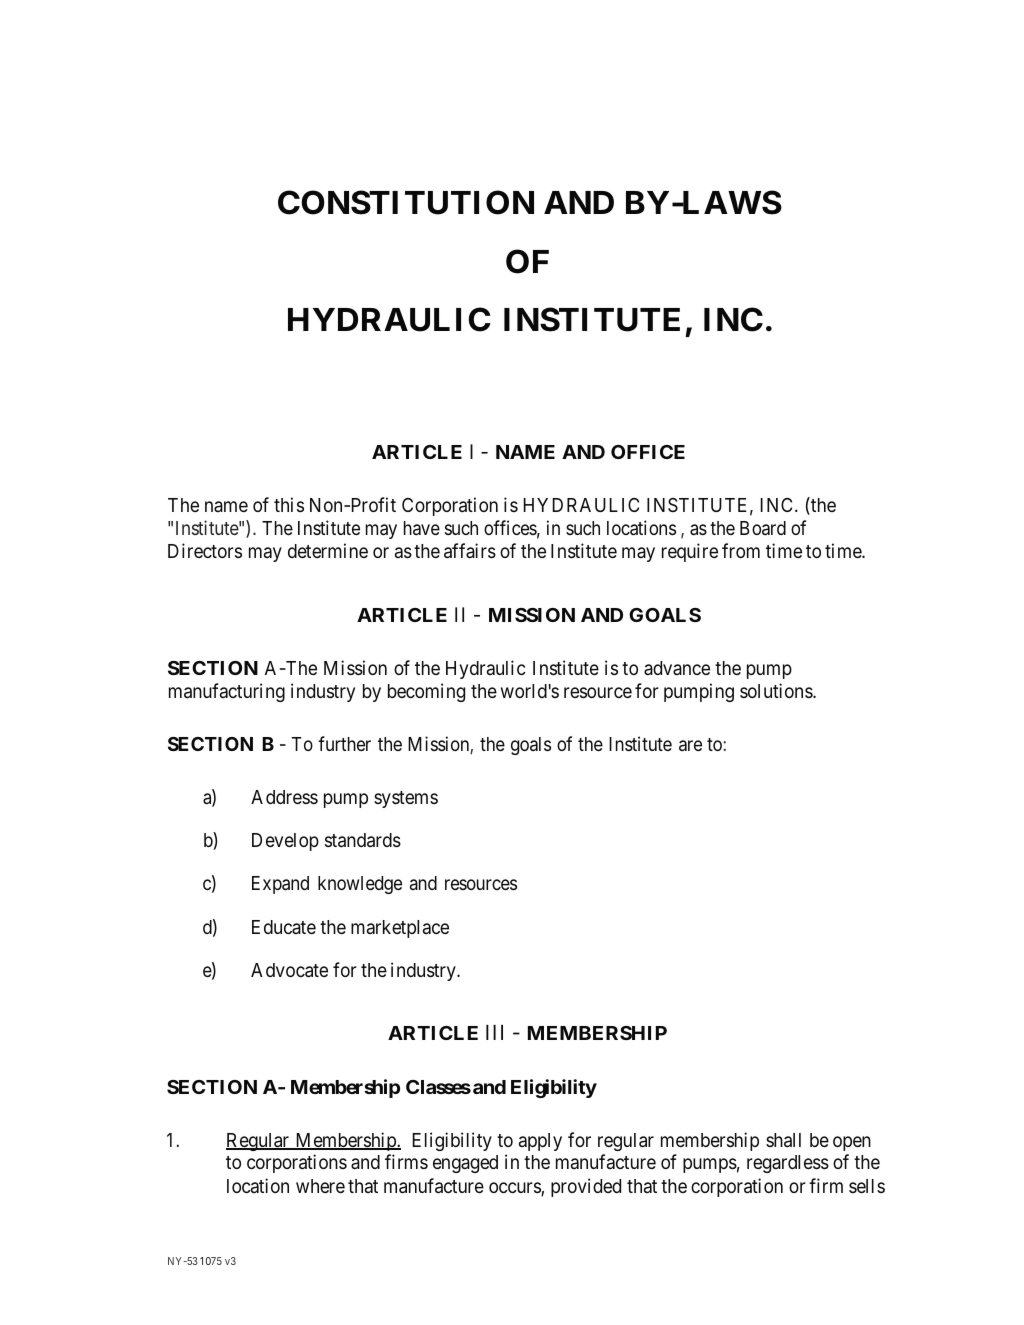  What do you see at coordinates (227, 692) in the screenshot?
I see `manufacturing` at bounding box center [227, 692].
